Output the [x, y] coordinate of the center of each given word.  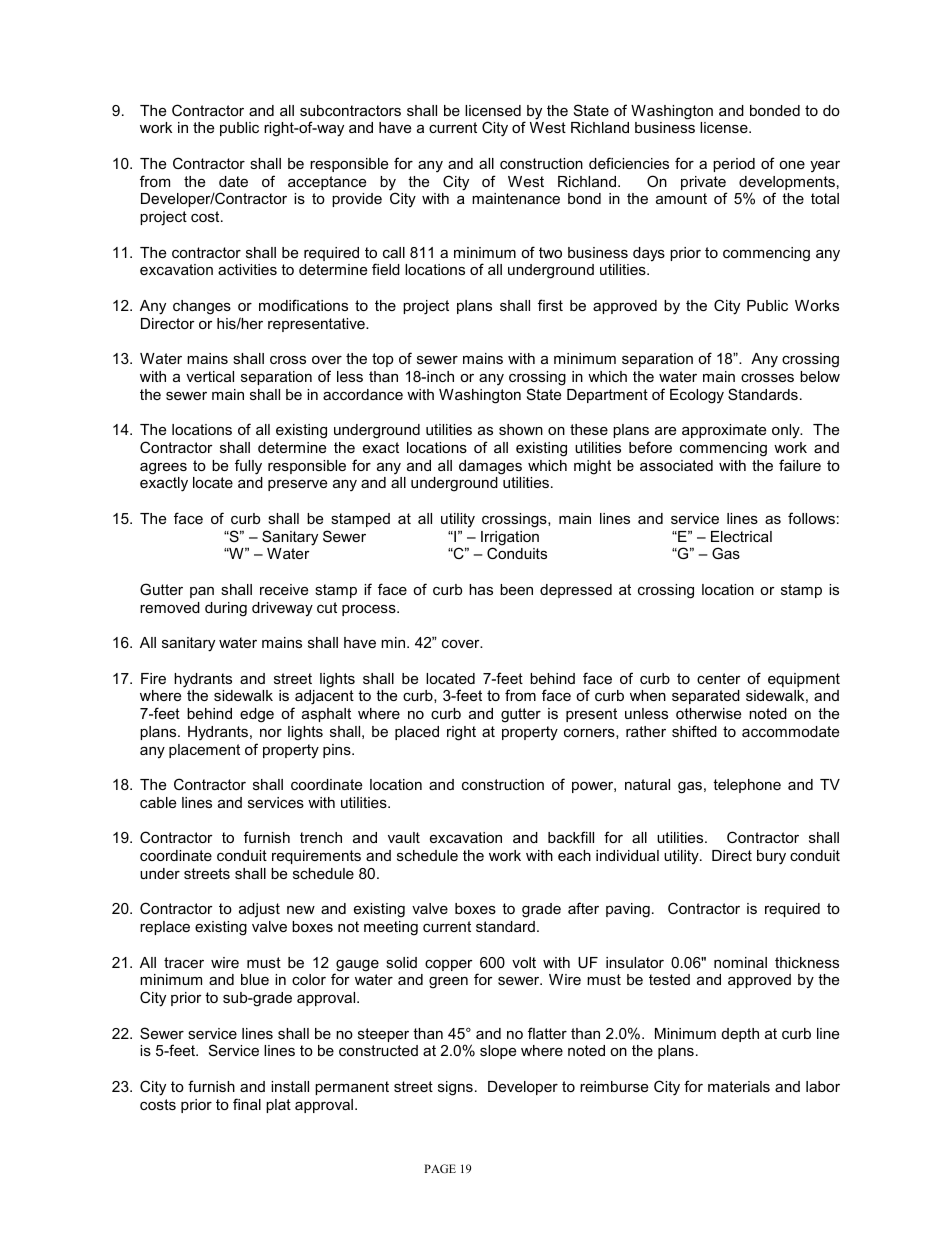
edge [257, 715]
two [550, 252]
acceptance [327, 183]
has [481, 589]
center [719, 678]
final [247, 1104]
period [734, 165]
